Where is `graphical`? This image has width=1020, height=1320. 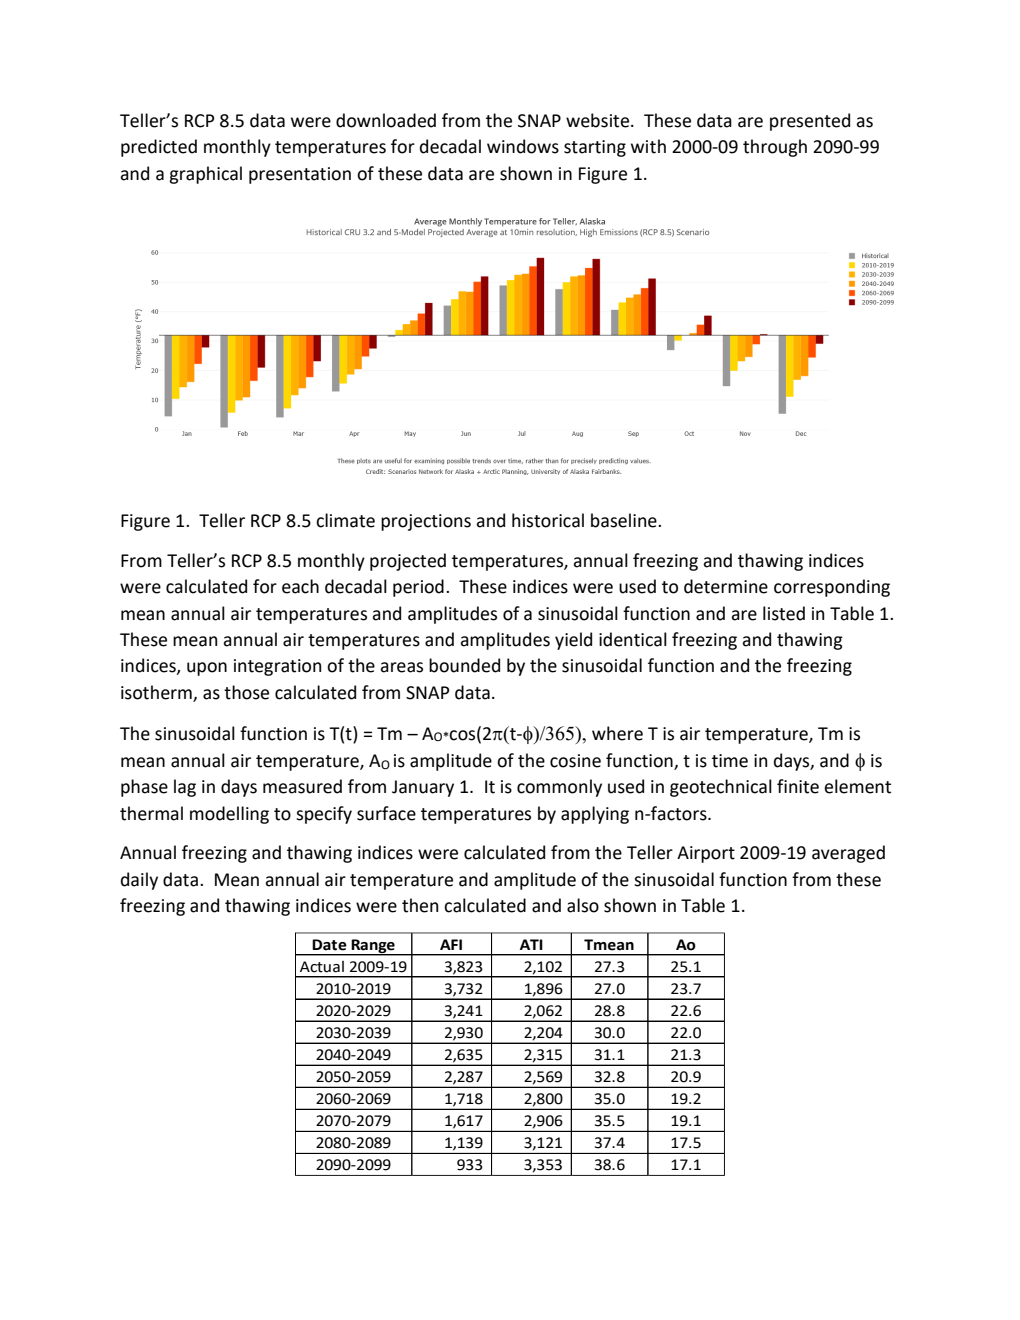
graphical is located at coordinates (205, 175).
